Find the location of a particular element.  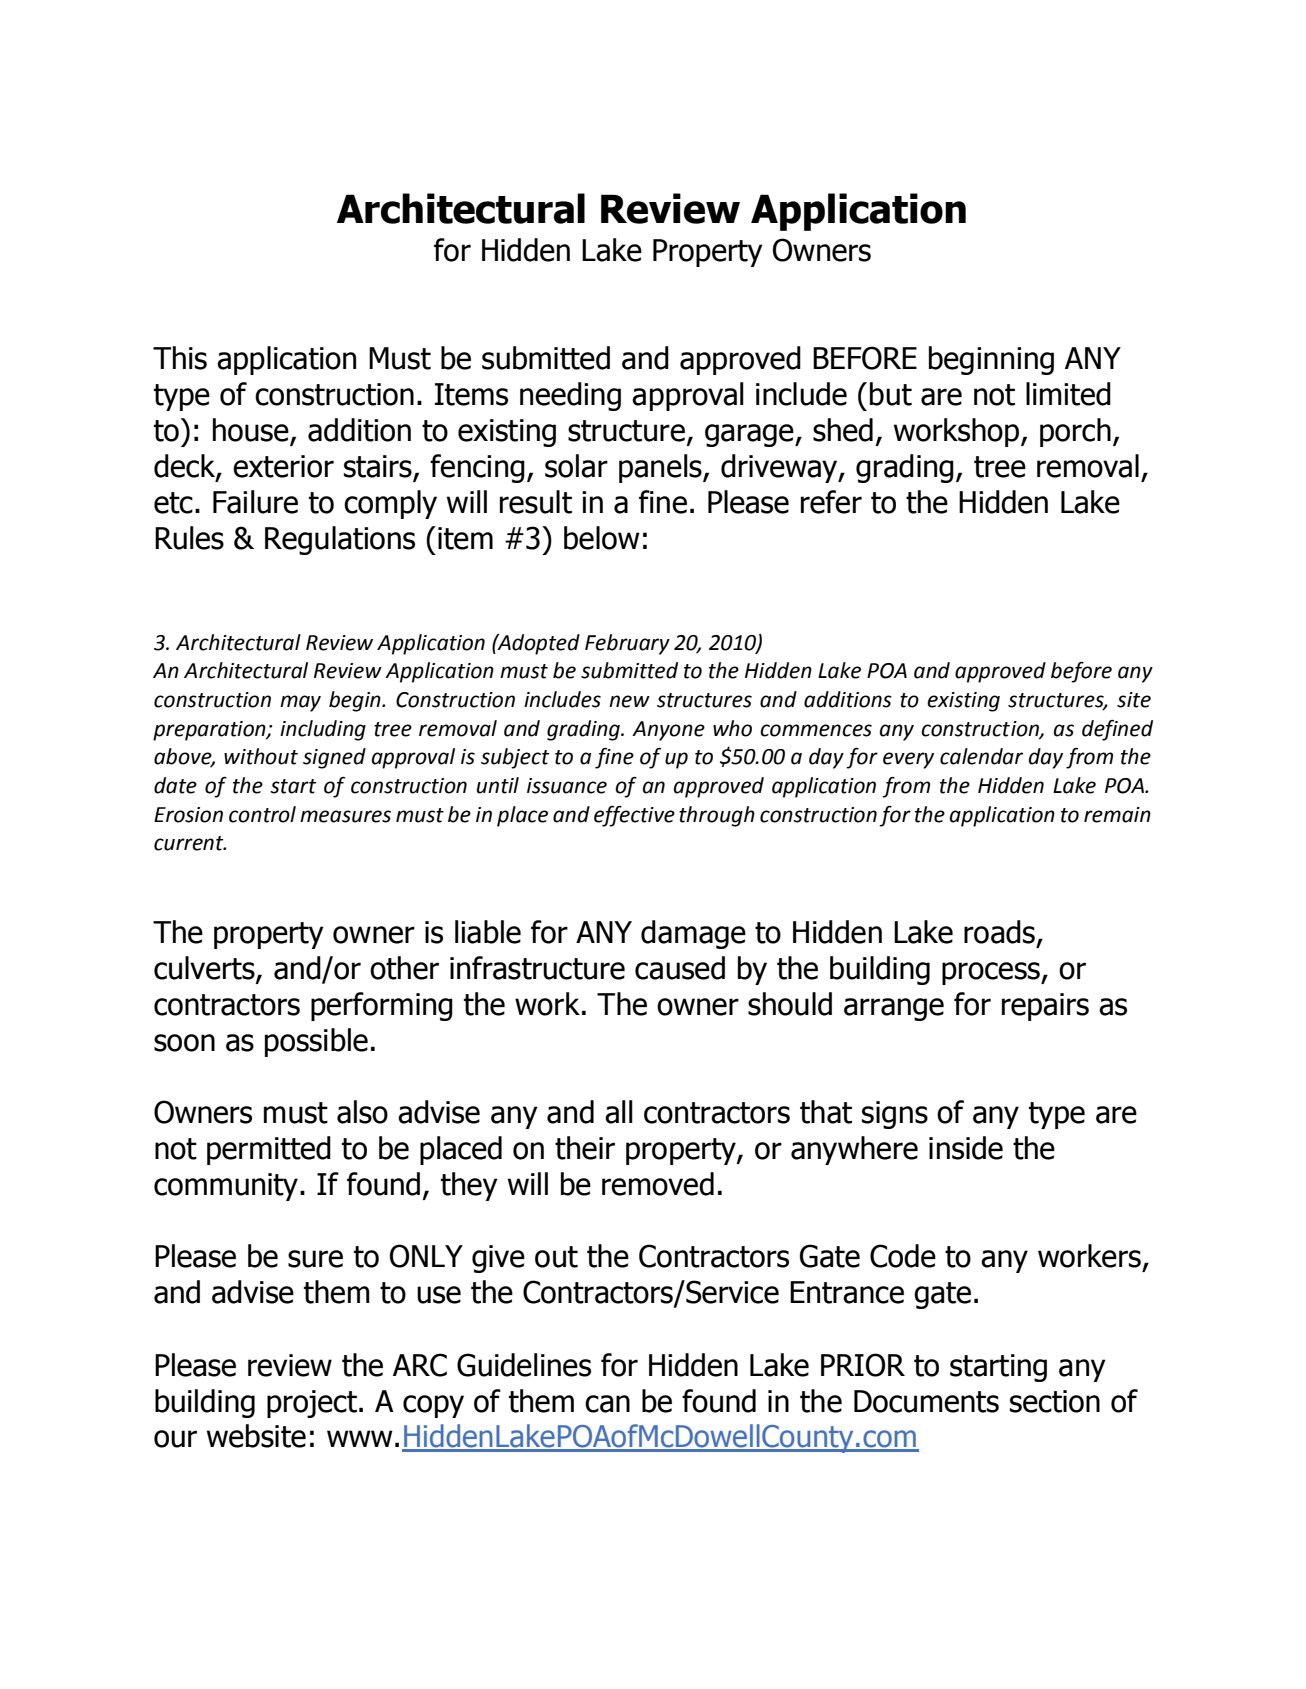

every is located at coordinates (908, 760).
